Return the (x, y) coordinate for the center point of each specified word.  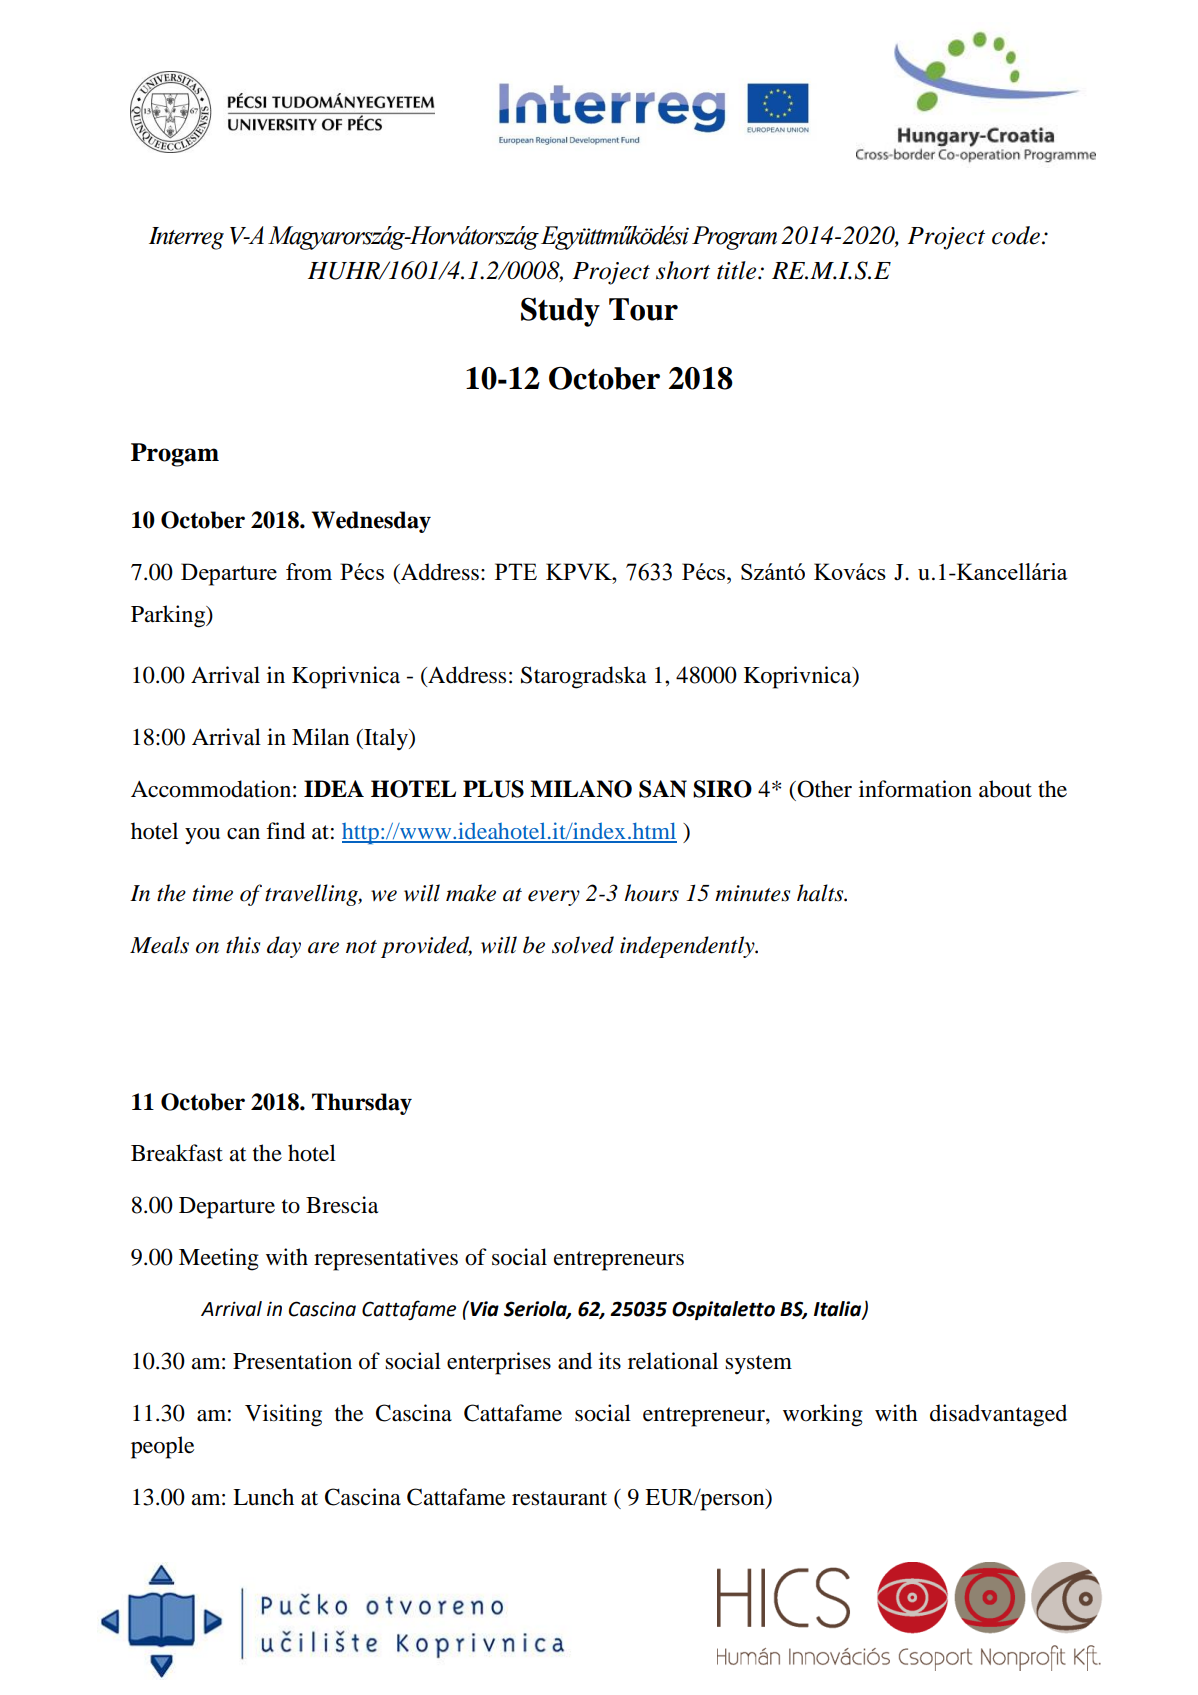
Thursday (362, 1104)
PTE (516, 571)
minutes (752, 893)
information (915, 789)
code (1016, 235)
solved (583, 945)
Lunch (263, 1497)
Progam (175, 455)
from (309, 571)
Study (560, 312)
